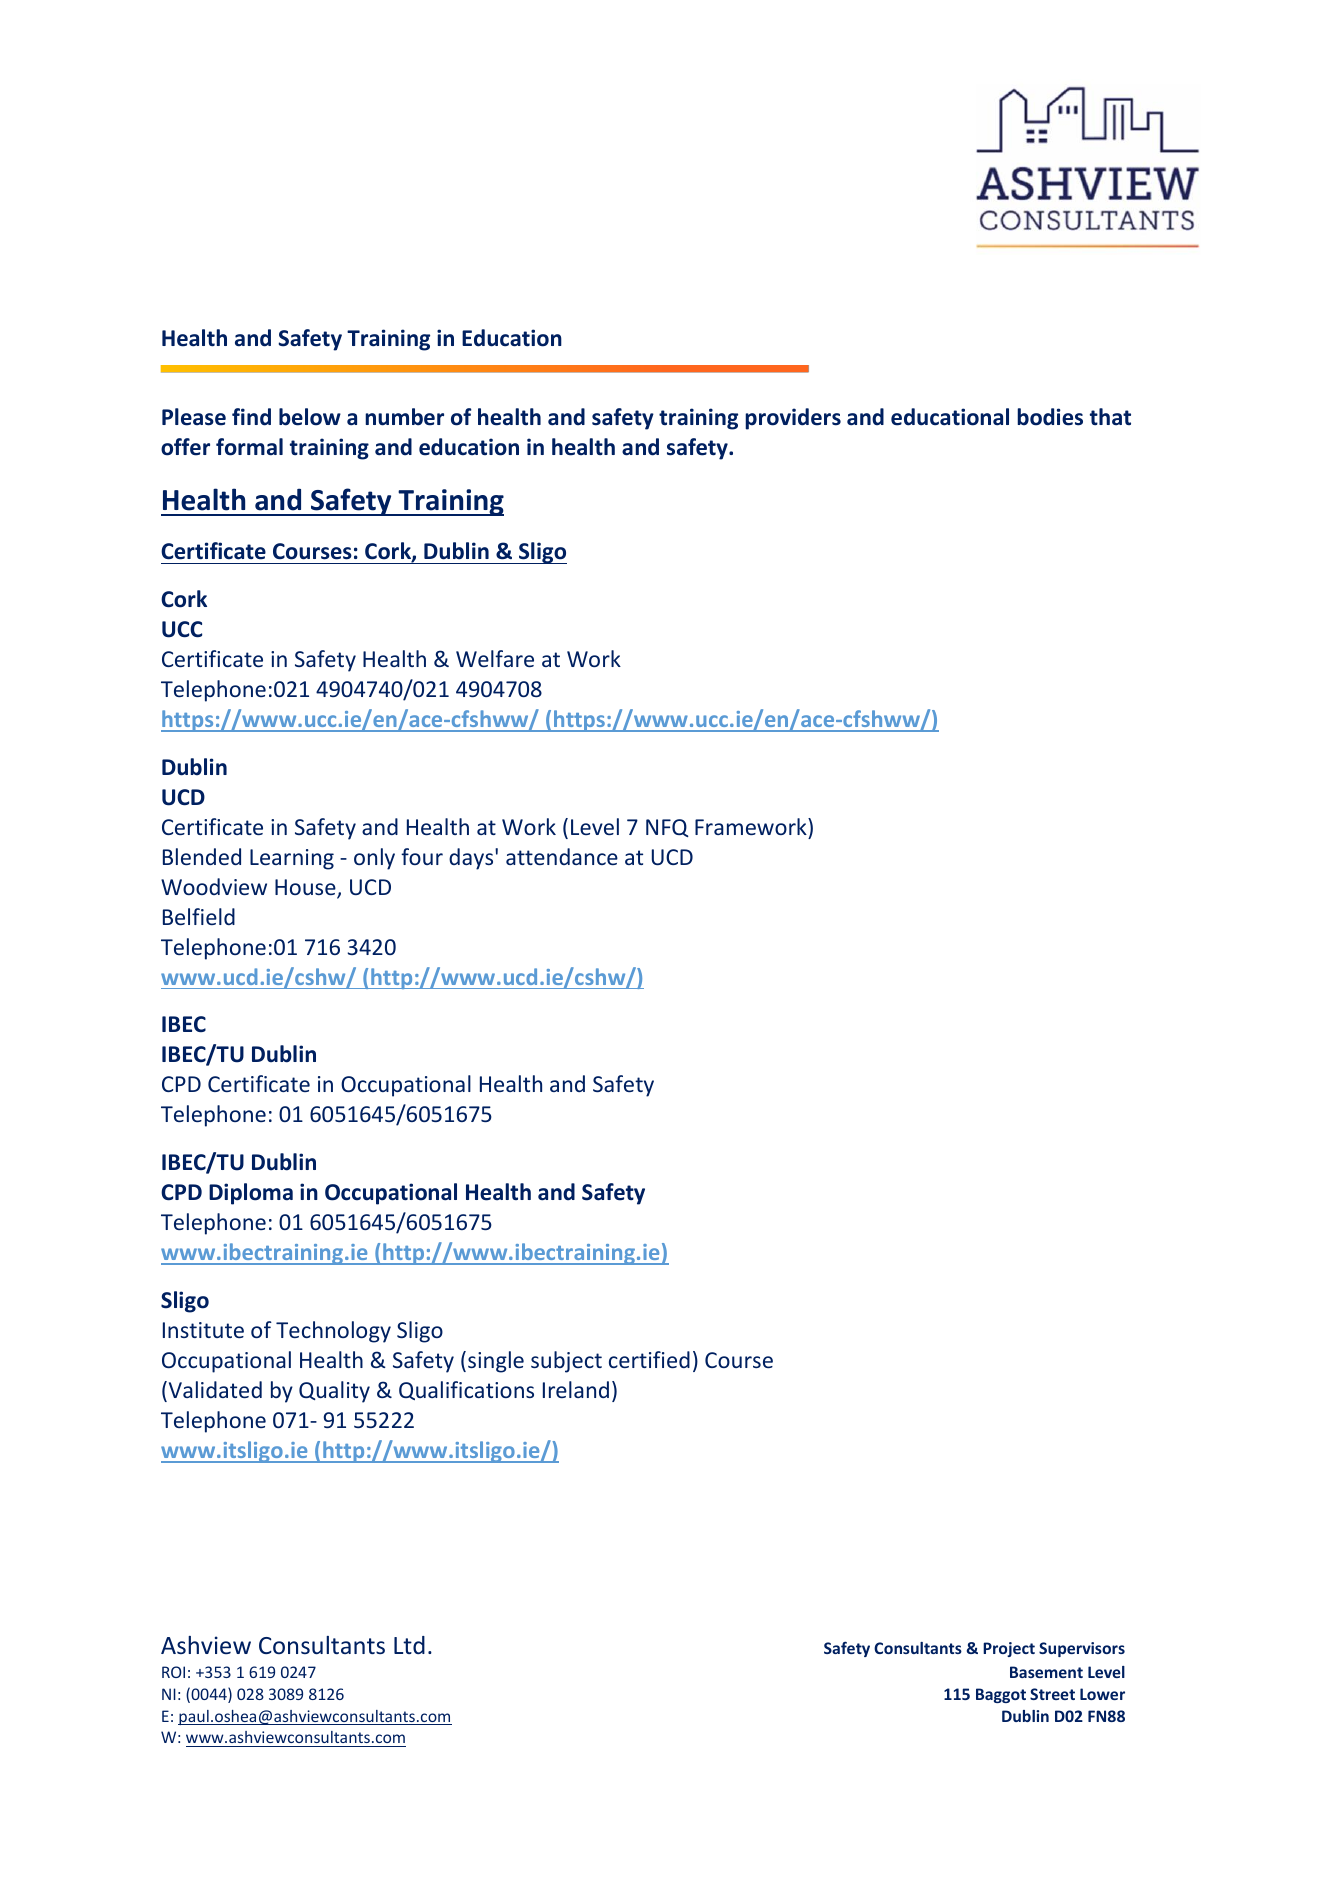 Image resolution: width=1329 pixels, height=1879 pixels. I want to click on ROI, so click(173, 1672).
